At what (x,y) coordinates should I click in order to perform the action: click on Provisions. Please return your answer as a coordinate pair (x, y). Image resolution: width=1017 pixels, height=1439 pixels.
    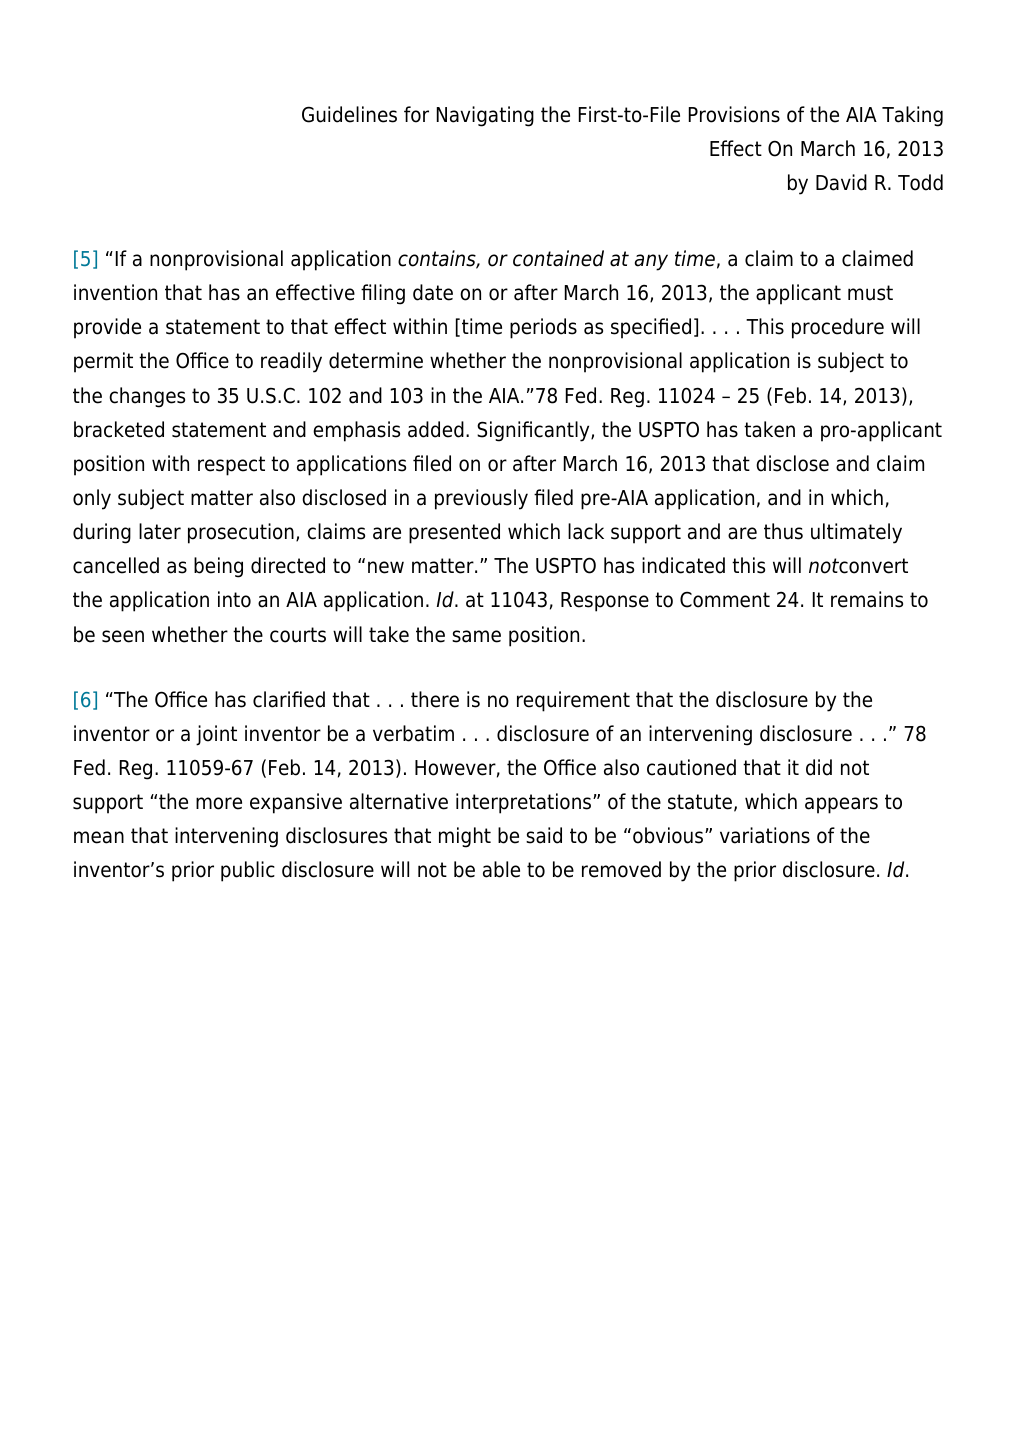
    Looking at the image, I should click on (734, 114).
